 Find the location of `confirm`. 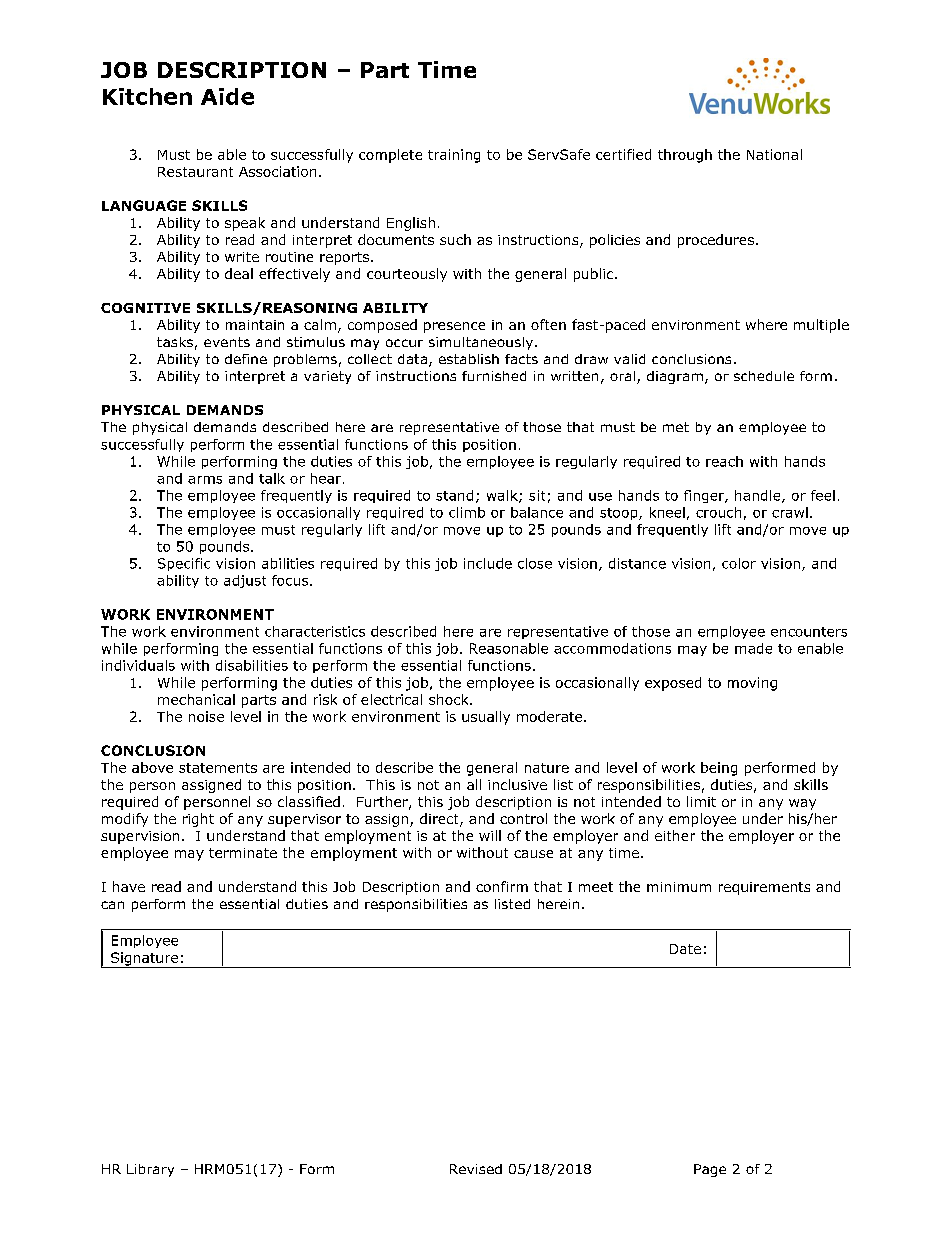

confirm is located at coordinates (502, 886).
